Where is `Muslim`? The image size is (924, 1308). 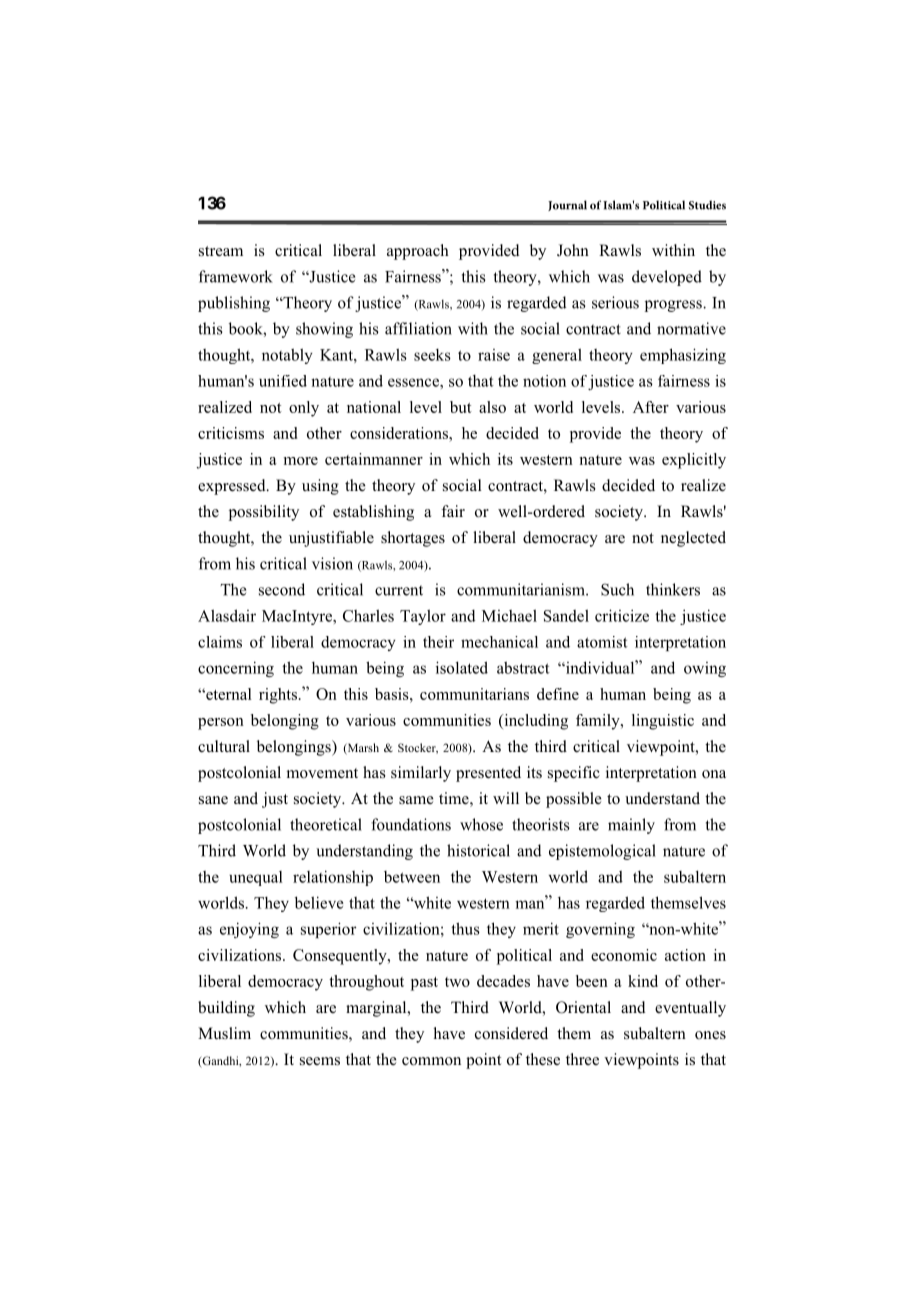 Muslim is located at coordinates (224, 1033).
